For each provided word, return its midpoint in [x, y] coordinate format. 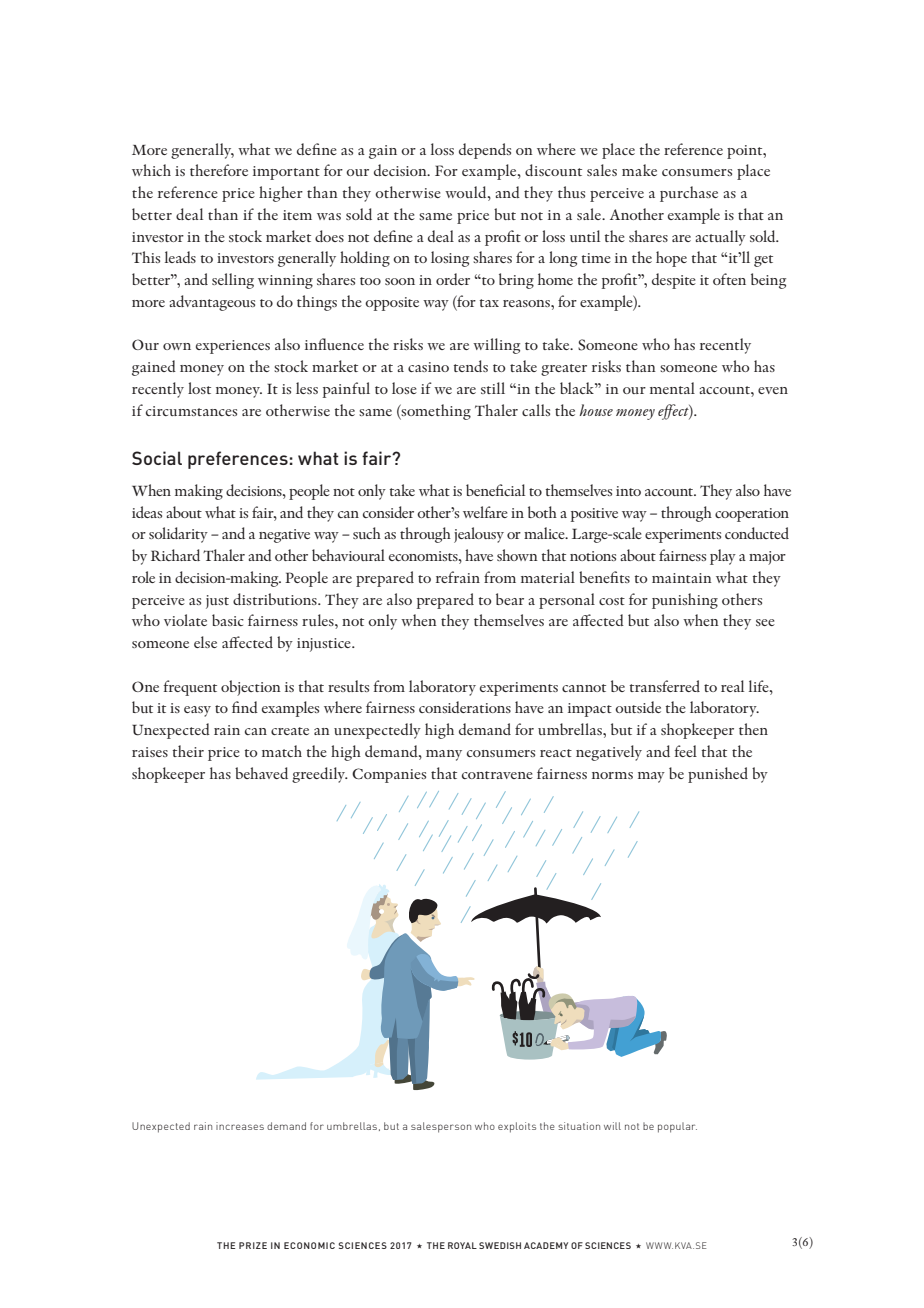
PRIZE [253, 1245]
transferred [665, 686]
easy [197, 711]
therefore [219, 170]
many [444, 755]
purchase [689, 194]
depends [485, 151]
